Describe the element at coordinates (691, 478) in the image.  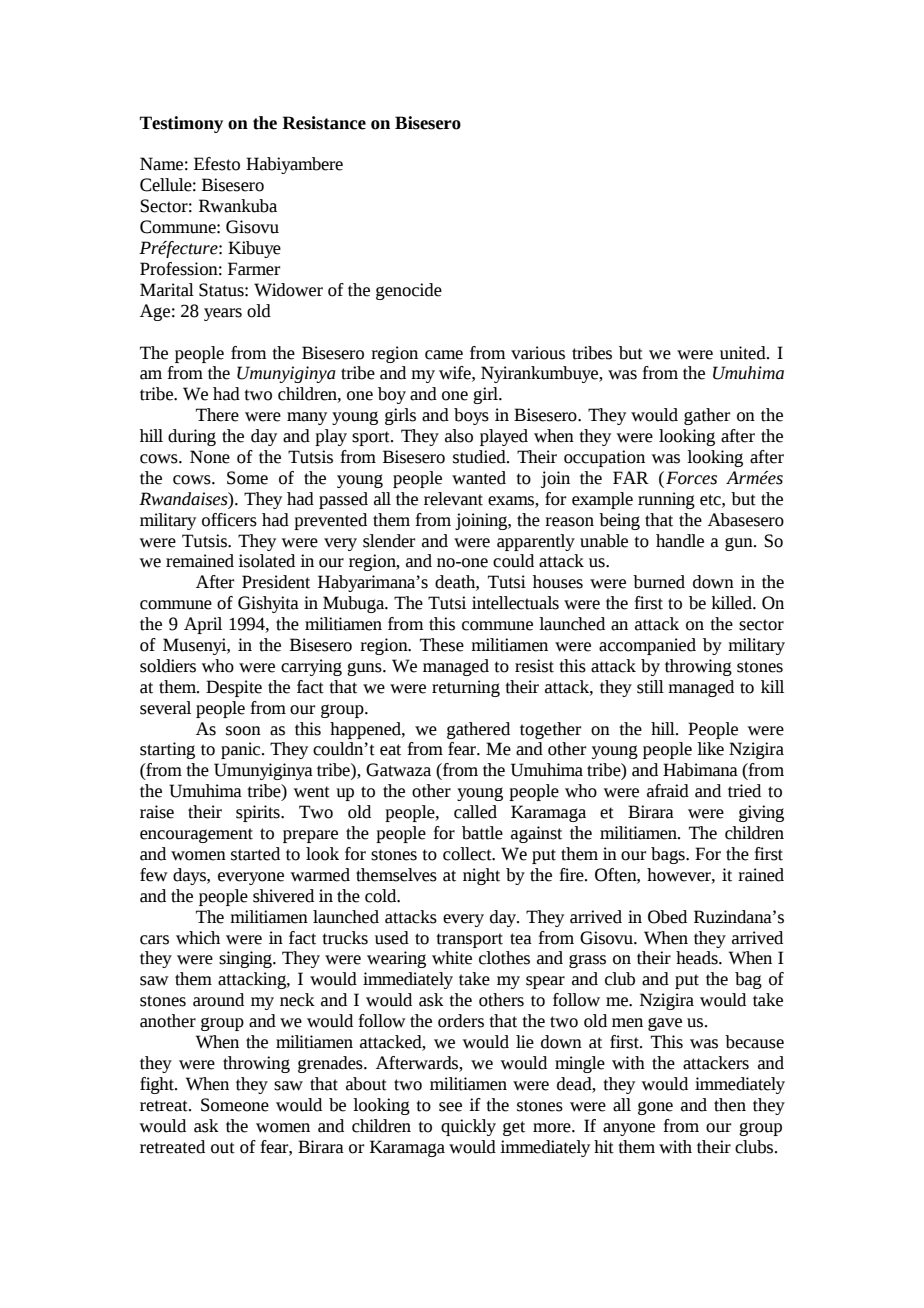
I see `Forces` at that location.
